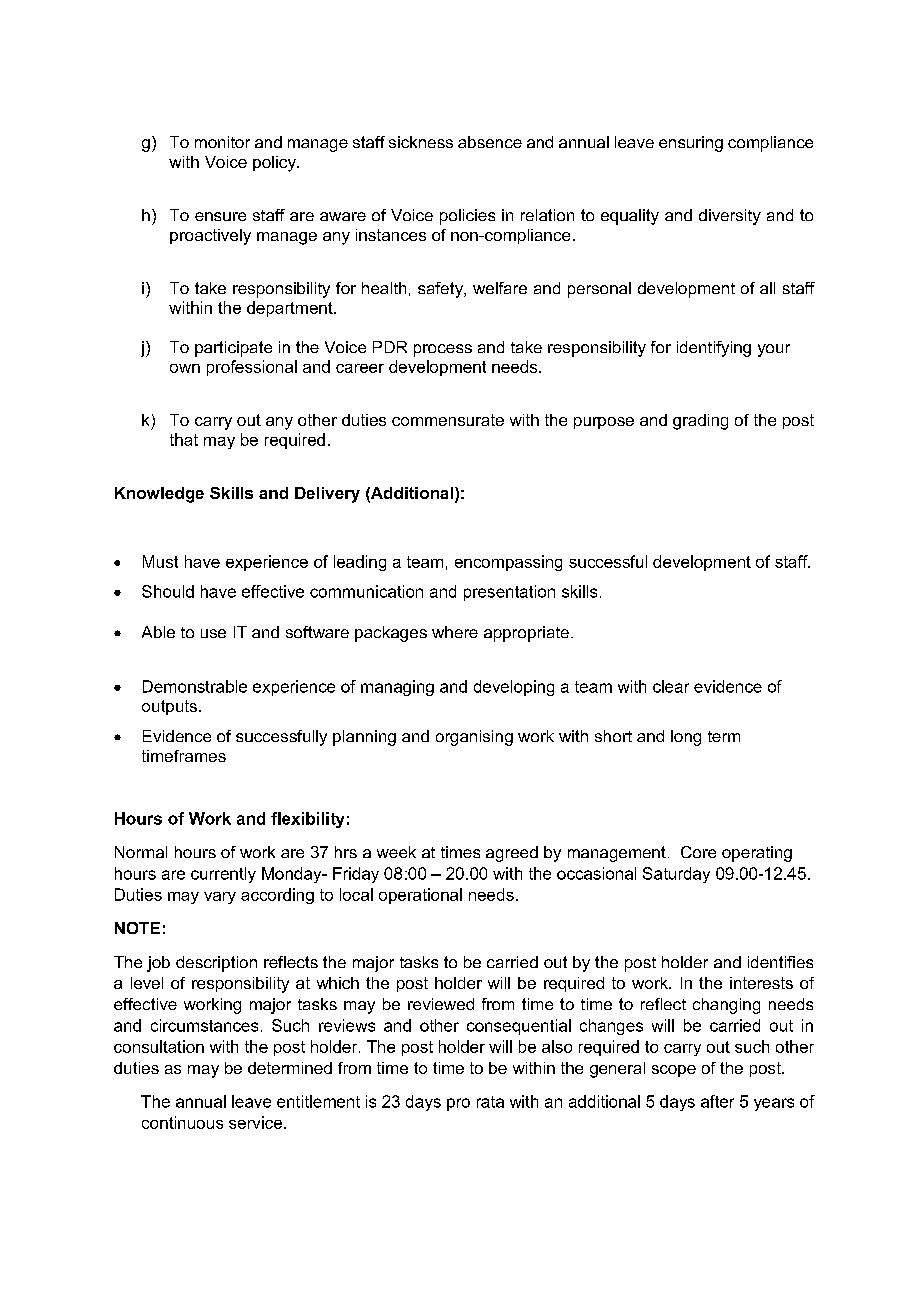  Describe the element at coordinates (182, 1122) in the screenshot. I see `continuous` at that location.
